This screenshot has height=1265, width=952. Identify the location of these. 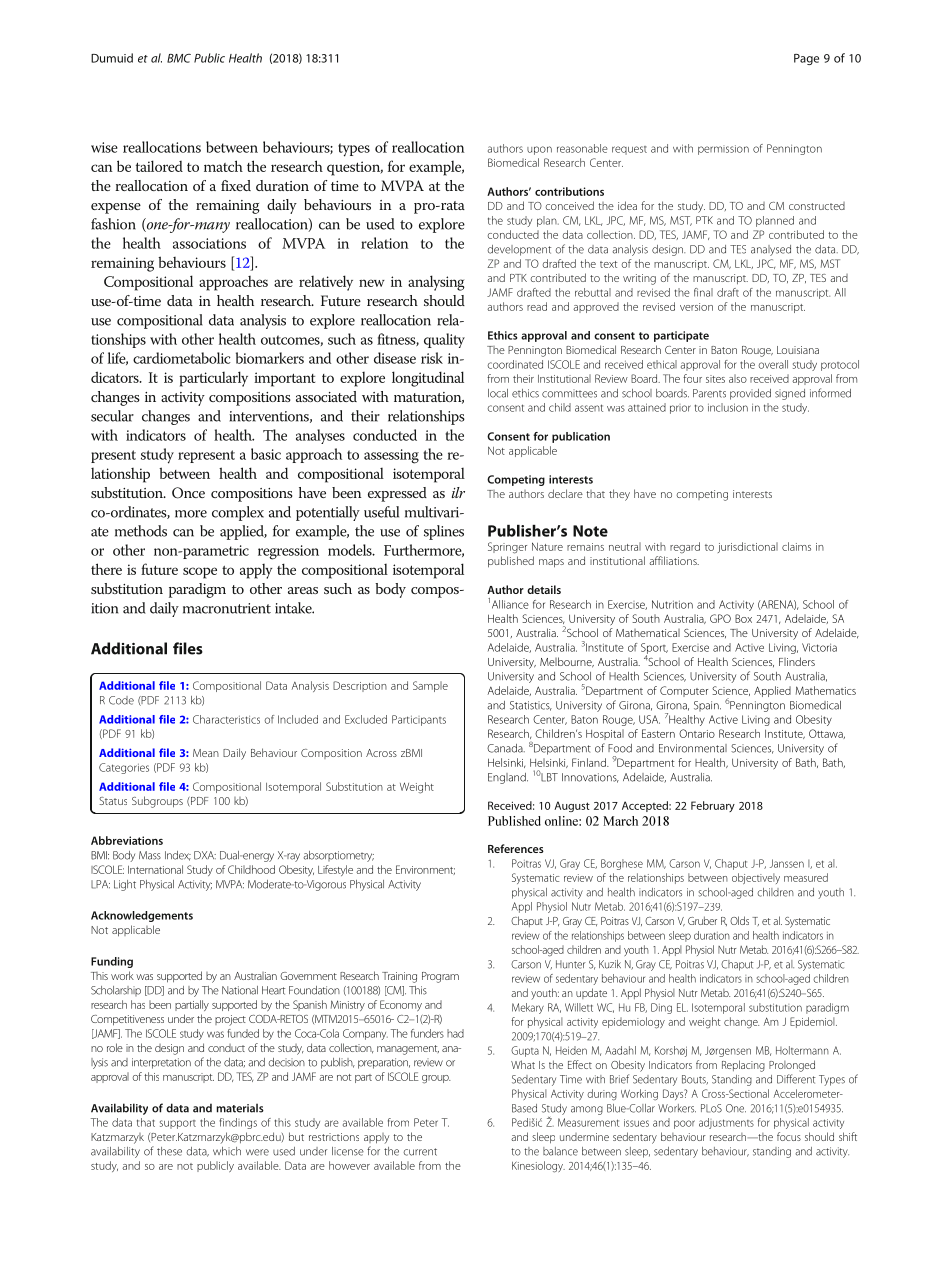
(169, 1151).
